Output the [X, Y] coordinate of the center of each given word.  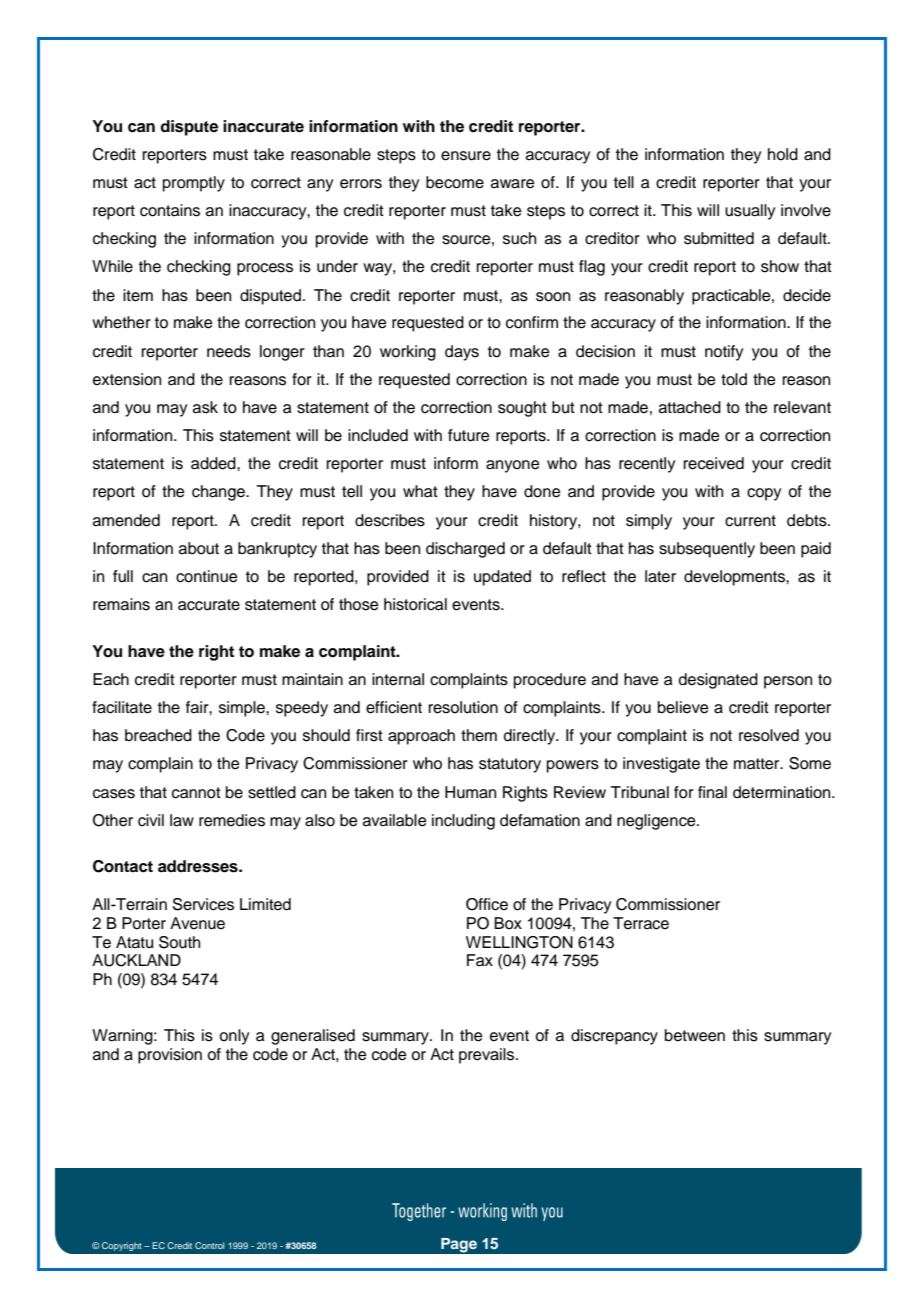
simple [243, 709]
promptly [194, 184]
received [714, 463]
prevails [488, 1056]
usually [750, 212]
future [469, 435]
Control [209, 1245]
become [455, 182]
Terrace [641, 923]
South [179, 942]
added [214, 463]
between [695, 1035]
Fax [480, 960]
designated [718, 681]
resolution [463, 707]
